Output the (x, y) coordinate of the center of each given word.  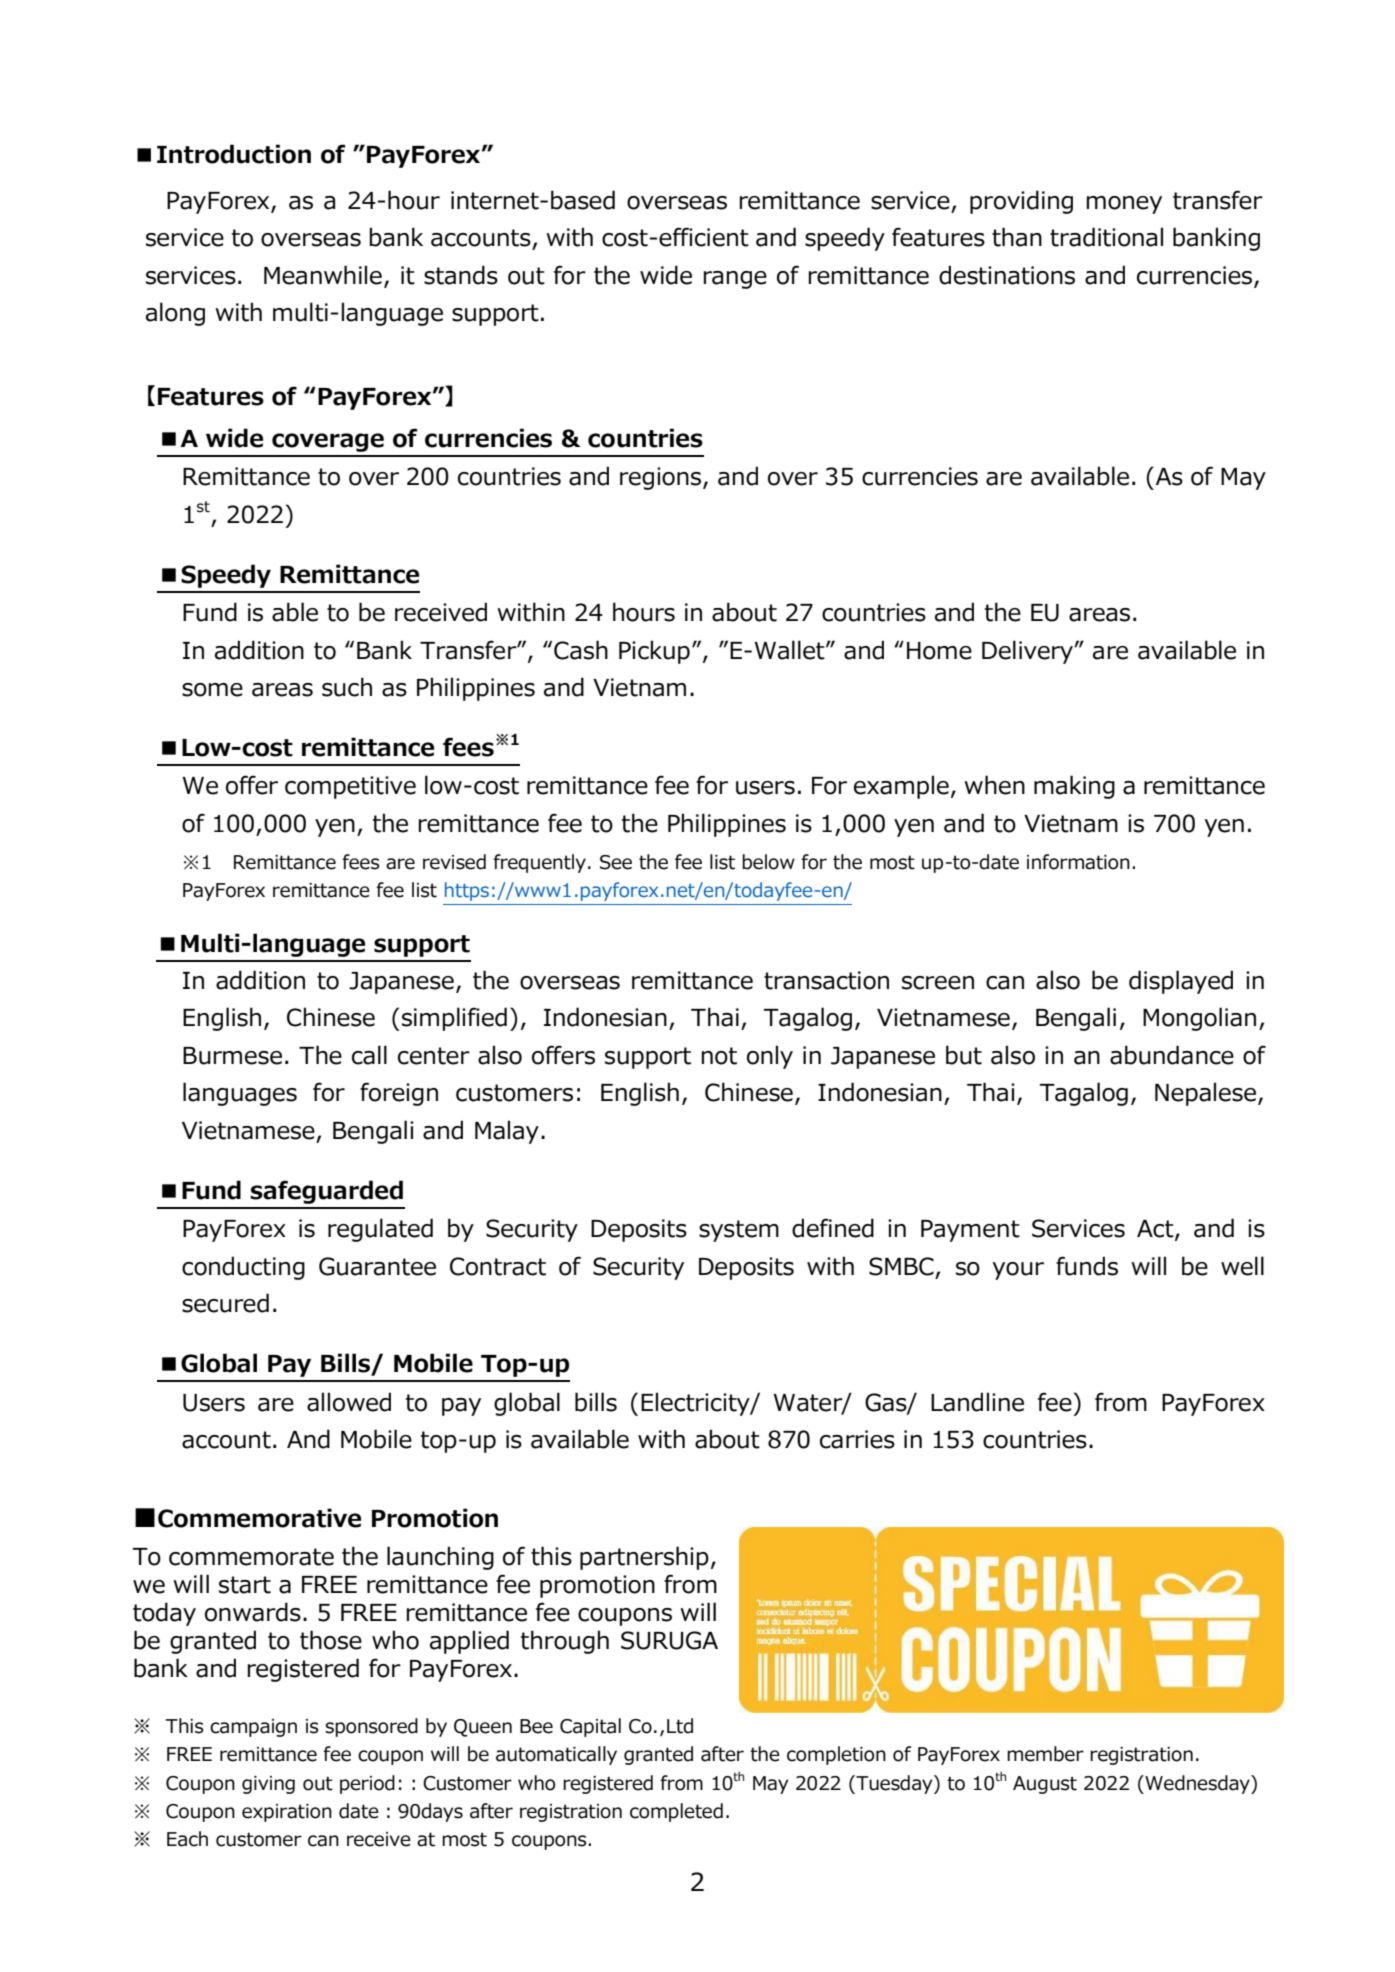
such (347, 687)
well (1242, 1266)
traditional (1106, 237)
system (739, 1231)
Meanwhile (323, 275)
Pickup (654, 652)
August (1045, 1785)
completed (676, 1812)
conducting (243, 1268)
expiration (287, 1813)
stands (461, 275)
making (1074, 787)
